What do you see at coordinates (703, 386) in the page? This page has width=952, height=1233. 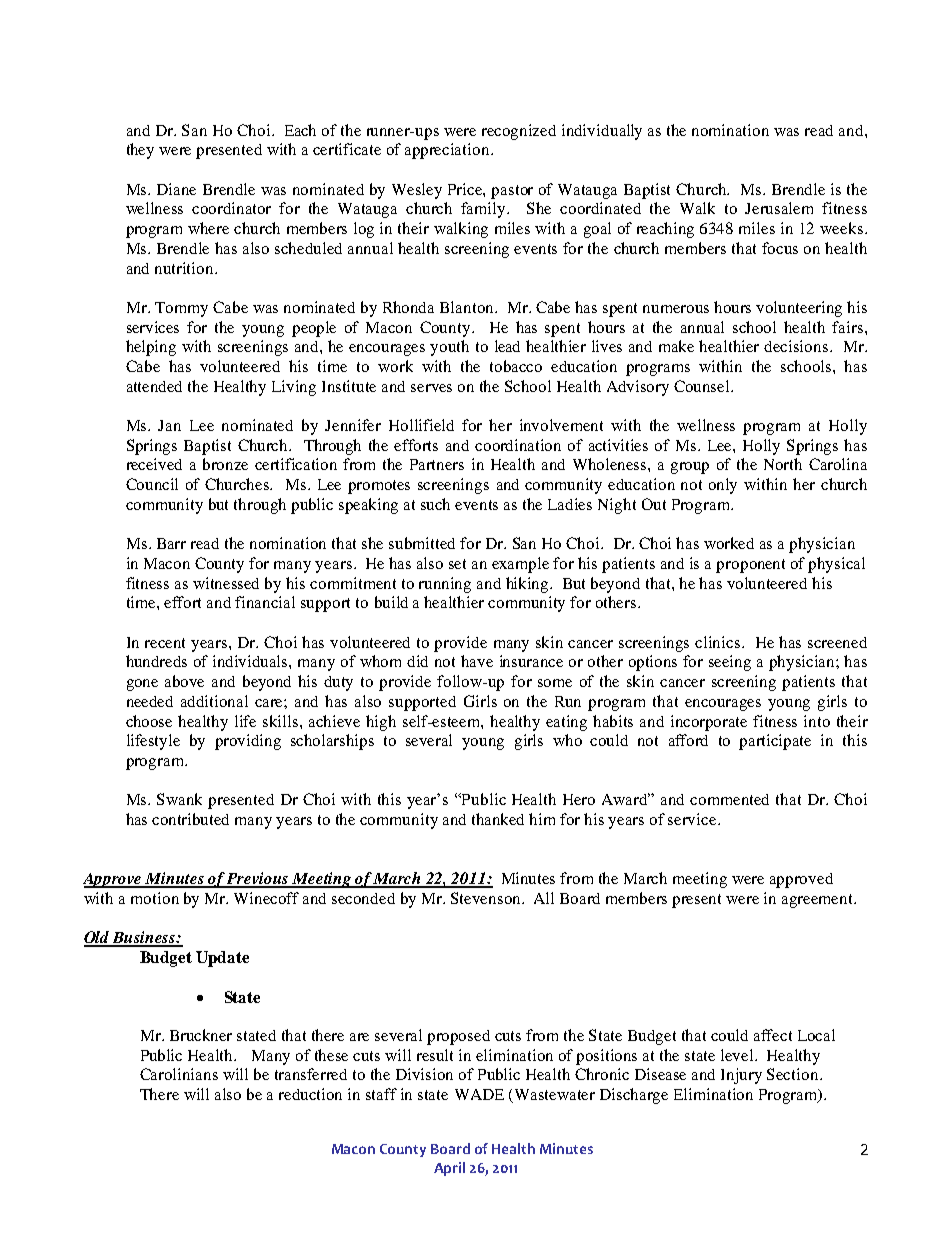 I see `Counsel` at bounding box center [703, 386].
